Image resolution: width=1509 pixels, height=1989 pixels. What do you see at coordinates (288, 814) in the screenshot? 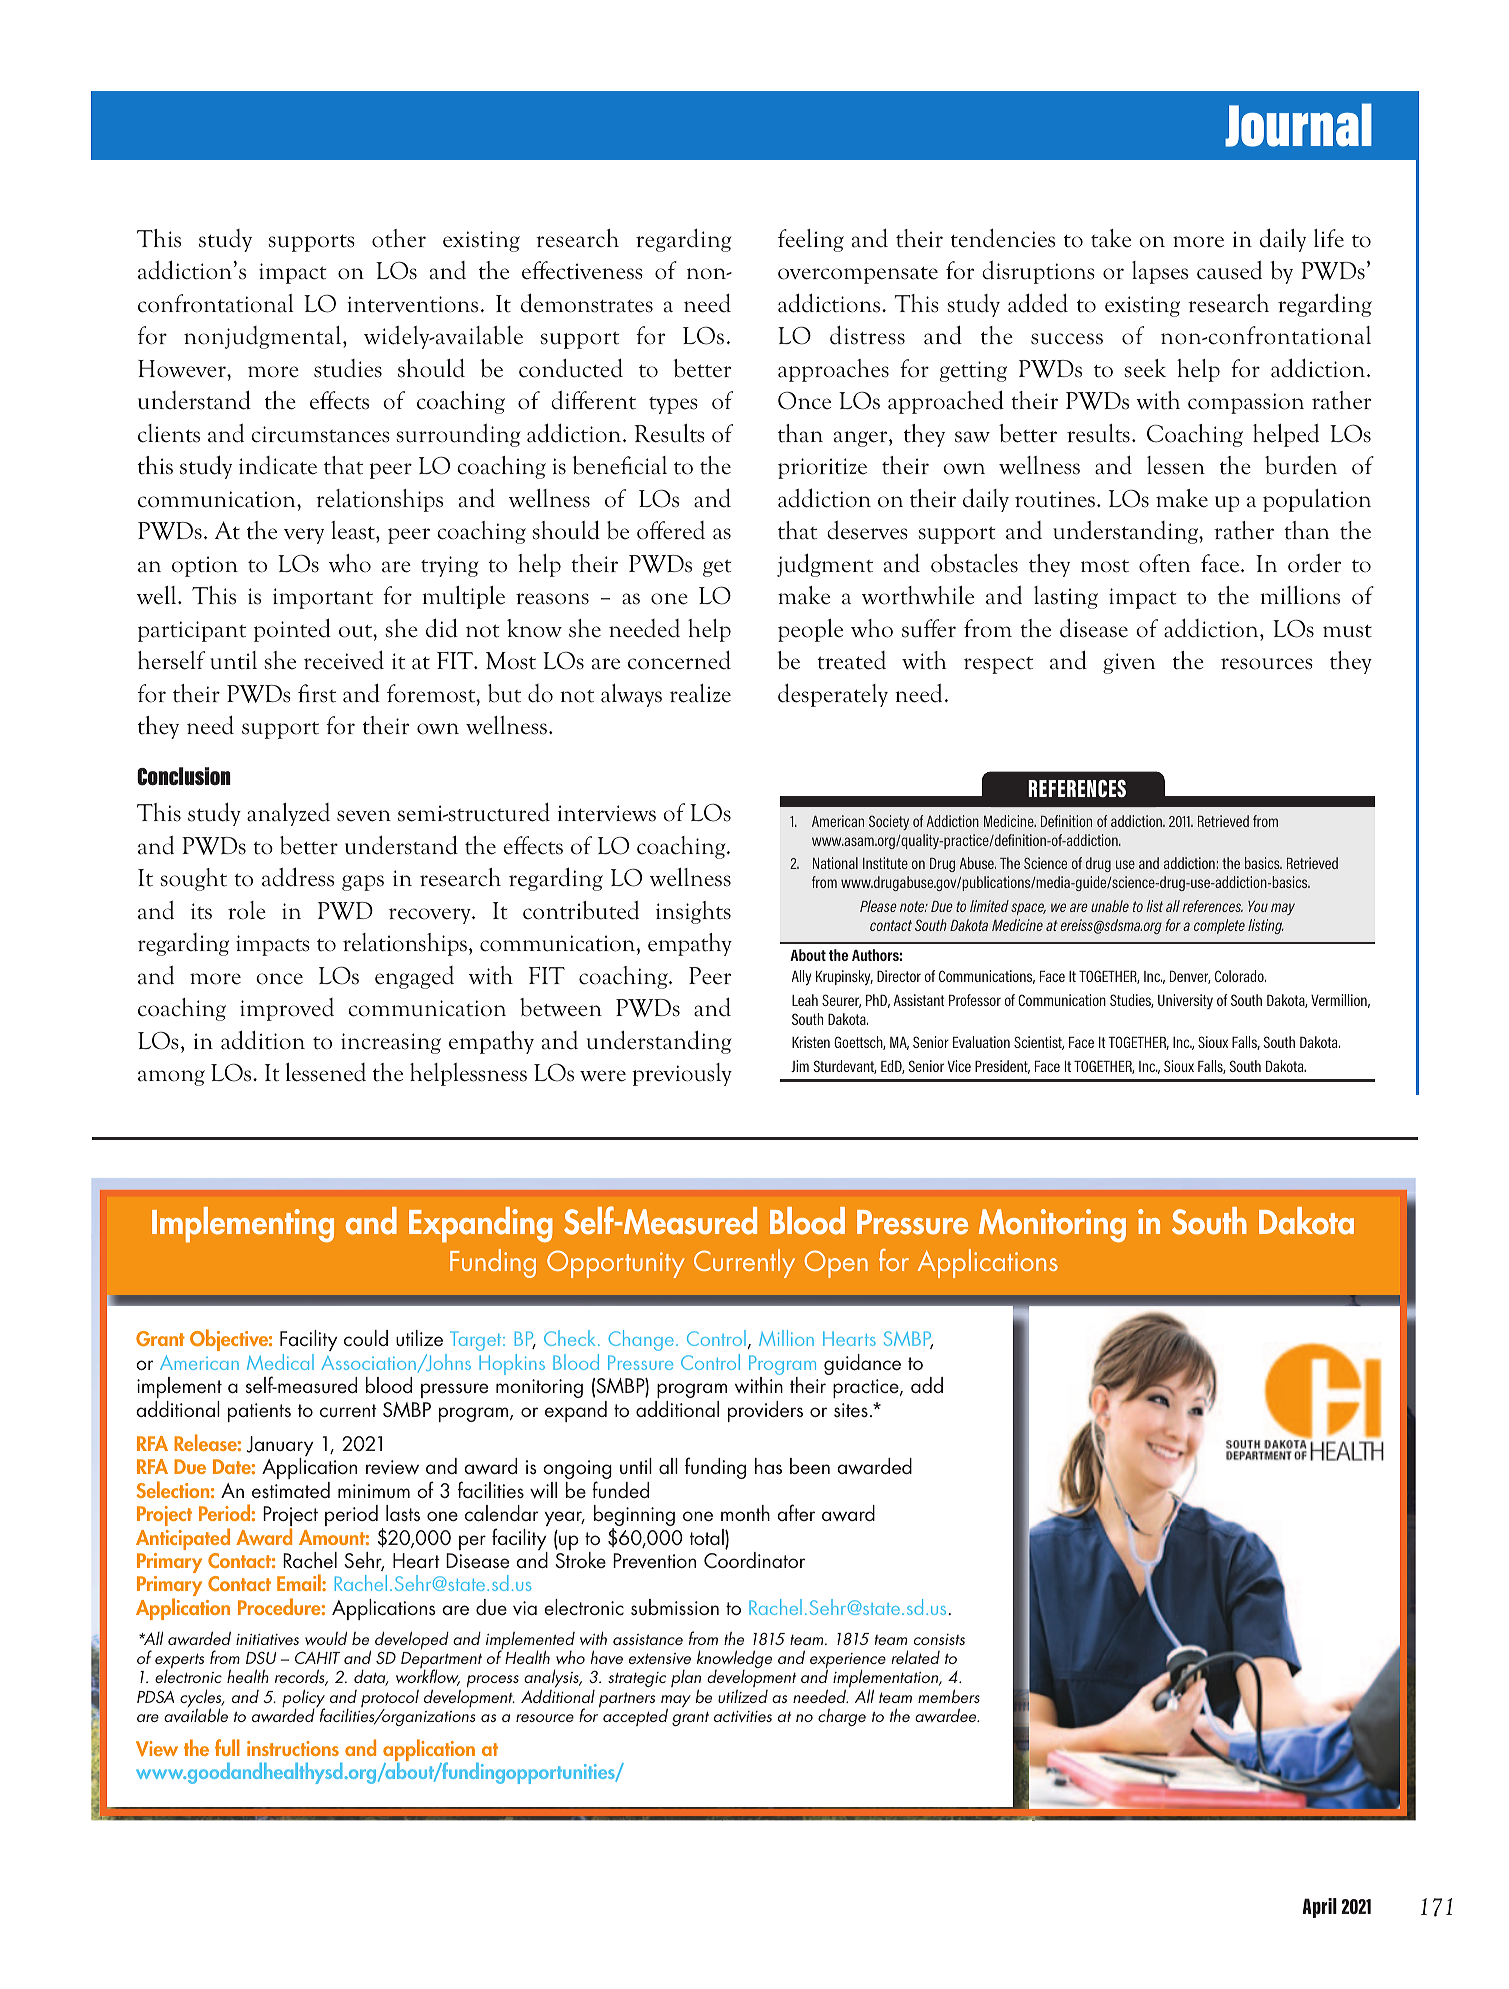
I see `analyzed` at bounding box center [288, 814].
